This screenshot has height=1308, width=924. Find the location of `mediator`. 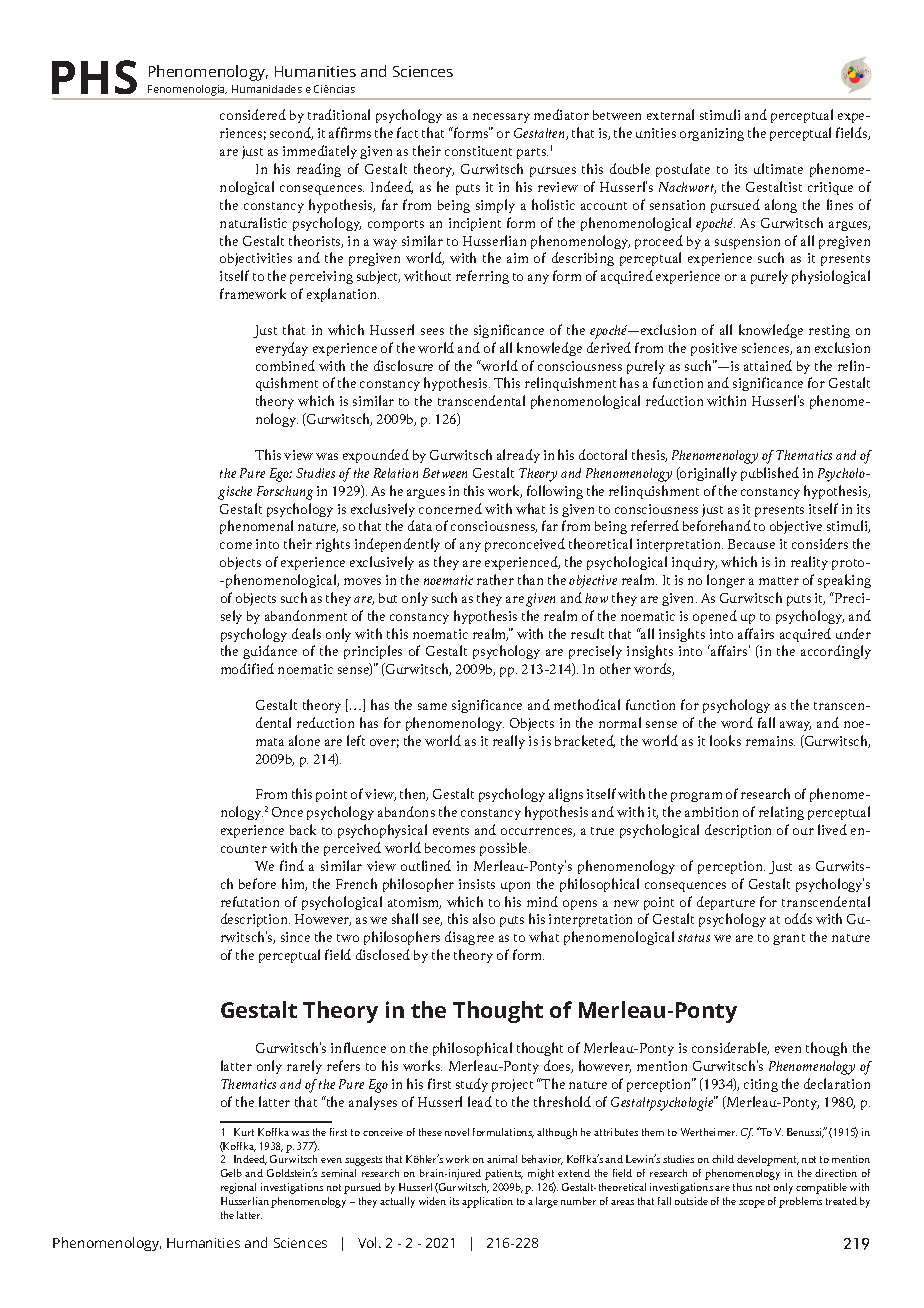

mediator is located at coordinates (561, 114).
